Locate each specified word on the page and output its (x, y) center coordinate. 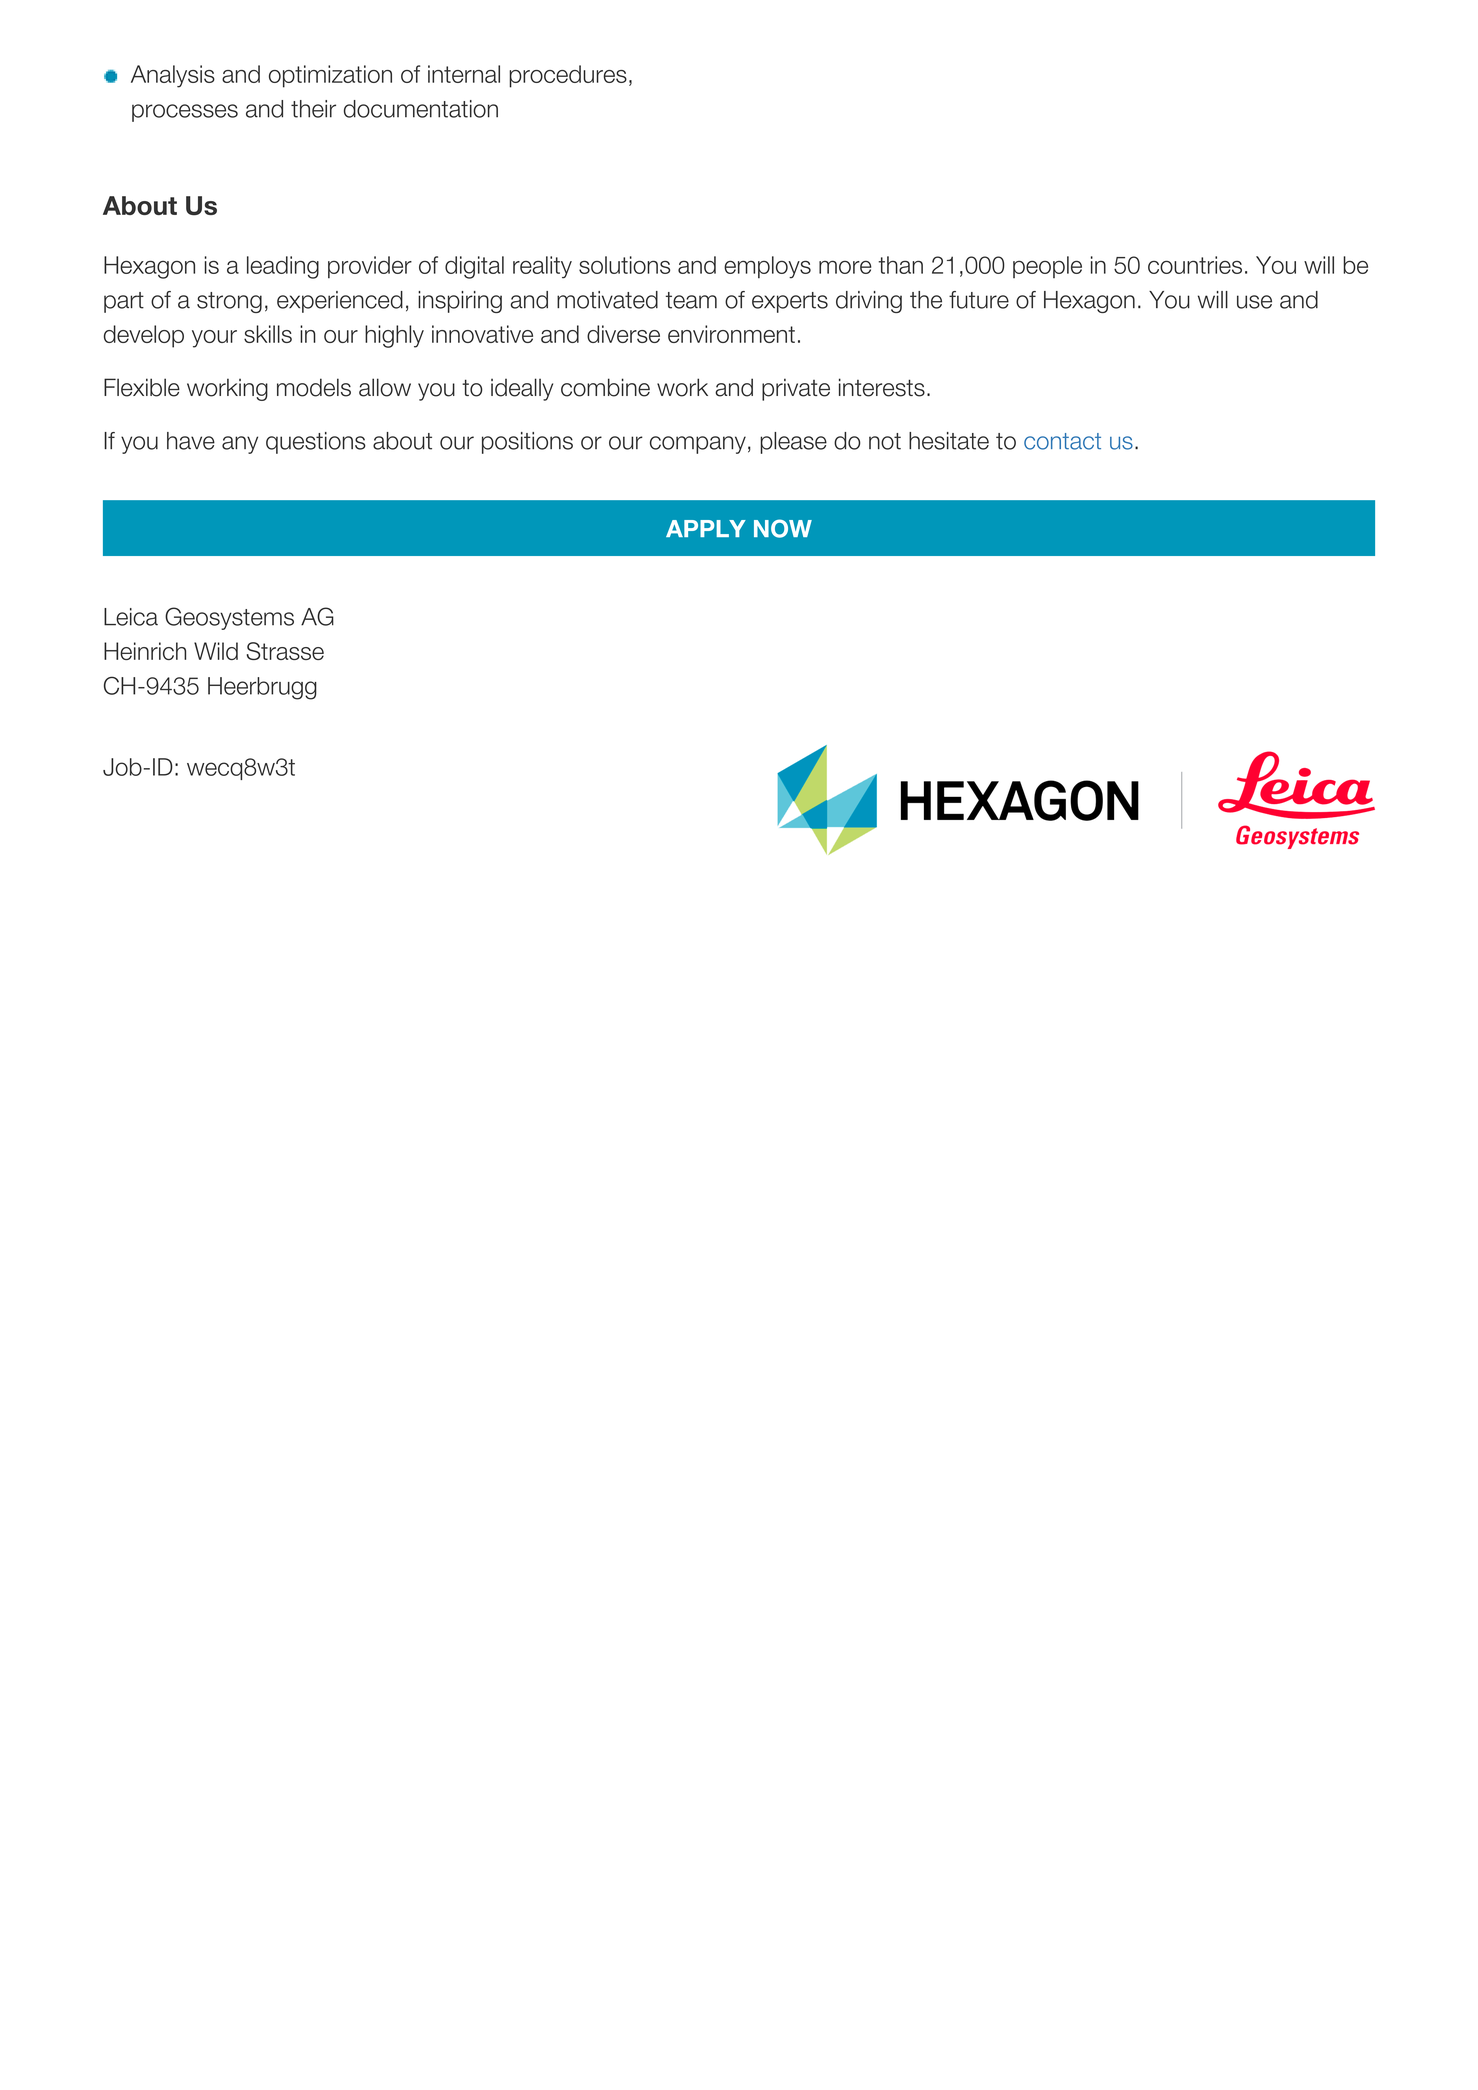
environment (731, 334)
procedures (568, 76)
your (214, 339)
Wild (216, 651)
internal (464, 74)
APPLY (706, 528)
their (313, 109)
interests (882, 387)
